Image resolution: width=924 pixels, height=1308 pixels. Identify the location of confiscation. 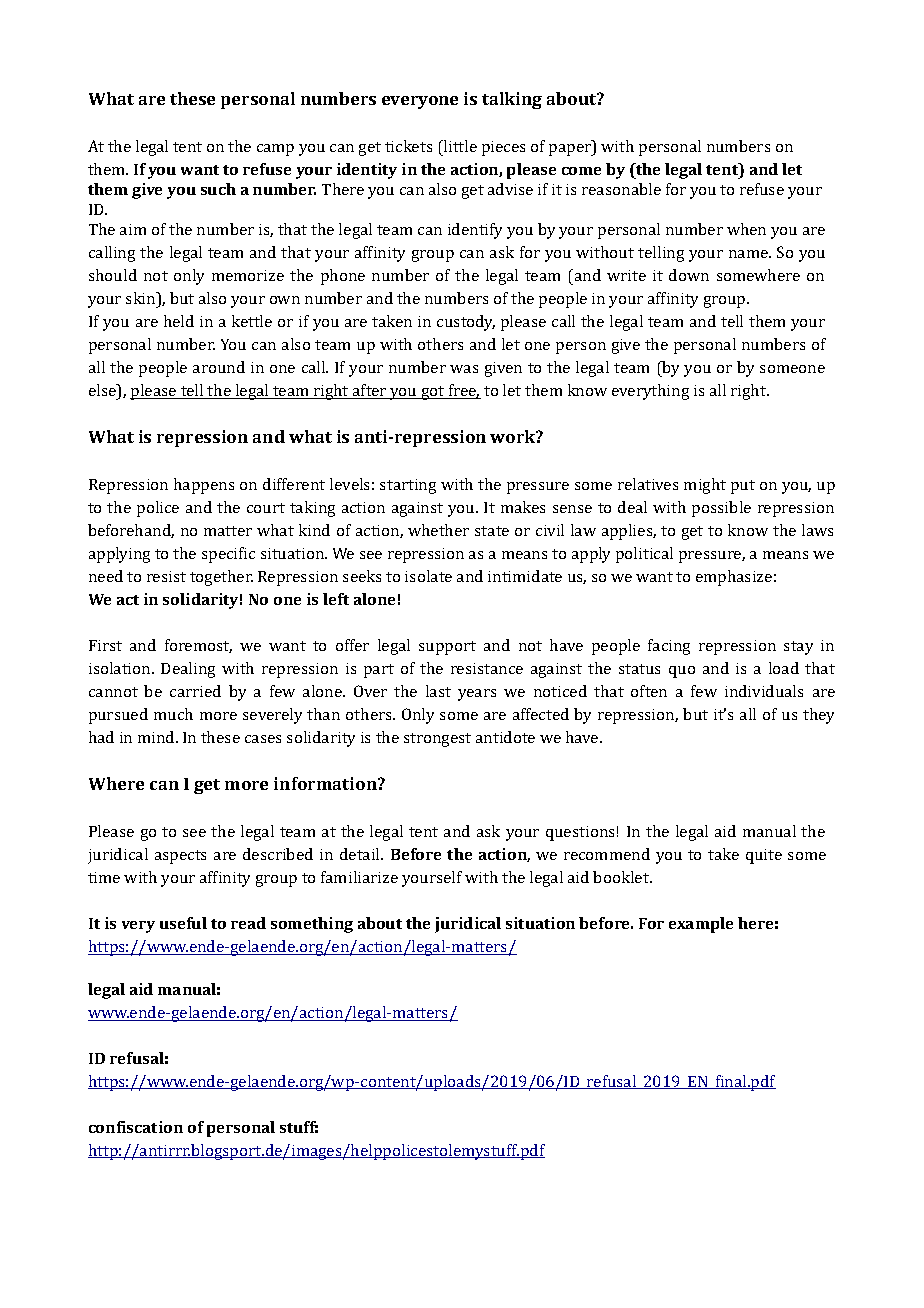
(136, 1127).
